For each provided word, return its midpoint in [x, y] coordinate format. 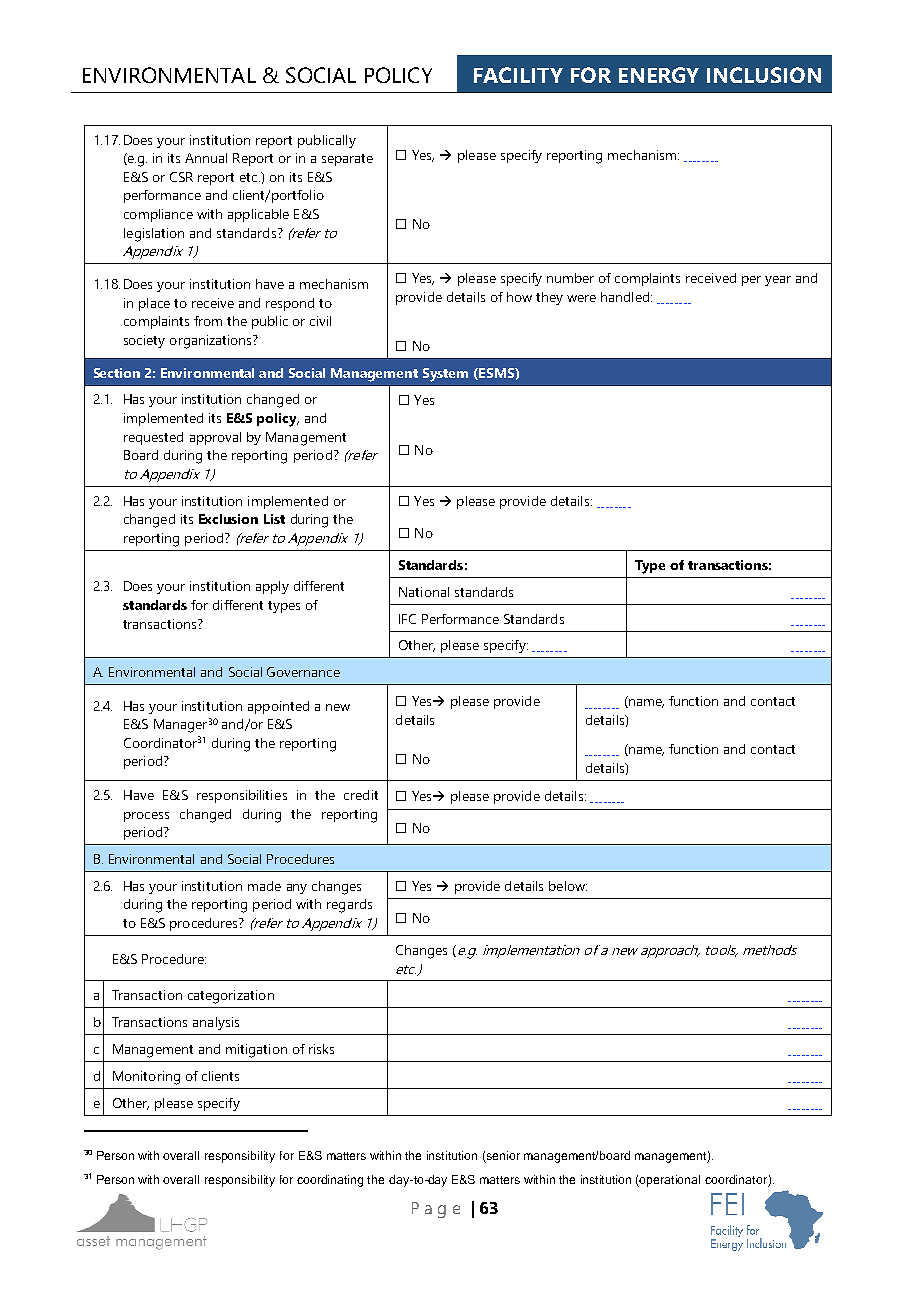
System [445, 375]
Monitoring [146, 1078]
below [568, 886]
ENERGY [659, 75]
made [264, 886]
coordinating [330, 1181]
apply [272, 587]
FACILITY [518, 75]
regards [349, 906]
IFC [407, 619]
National [424, 592]
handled [626, 297]
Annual [206, 158]
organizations [212, 342]
